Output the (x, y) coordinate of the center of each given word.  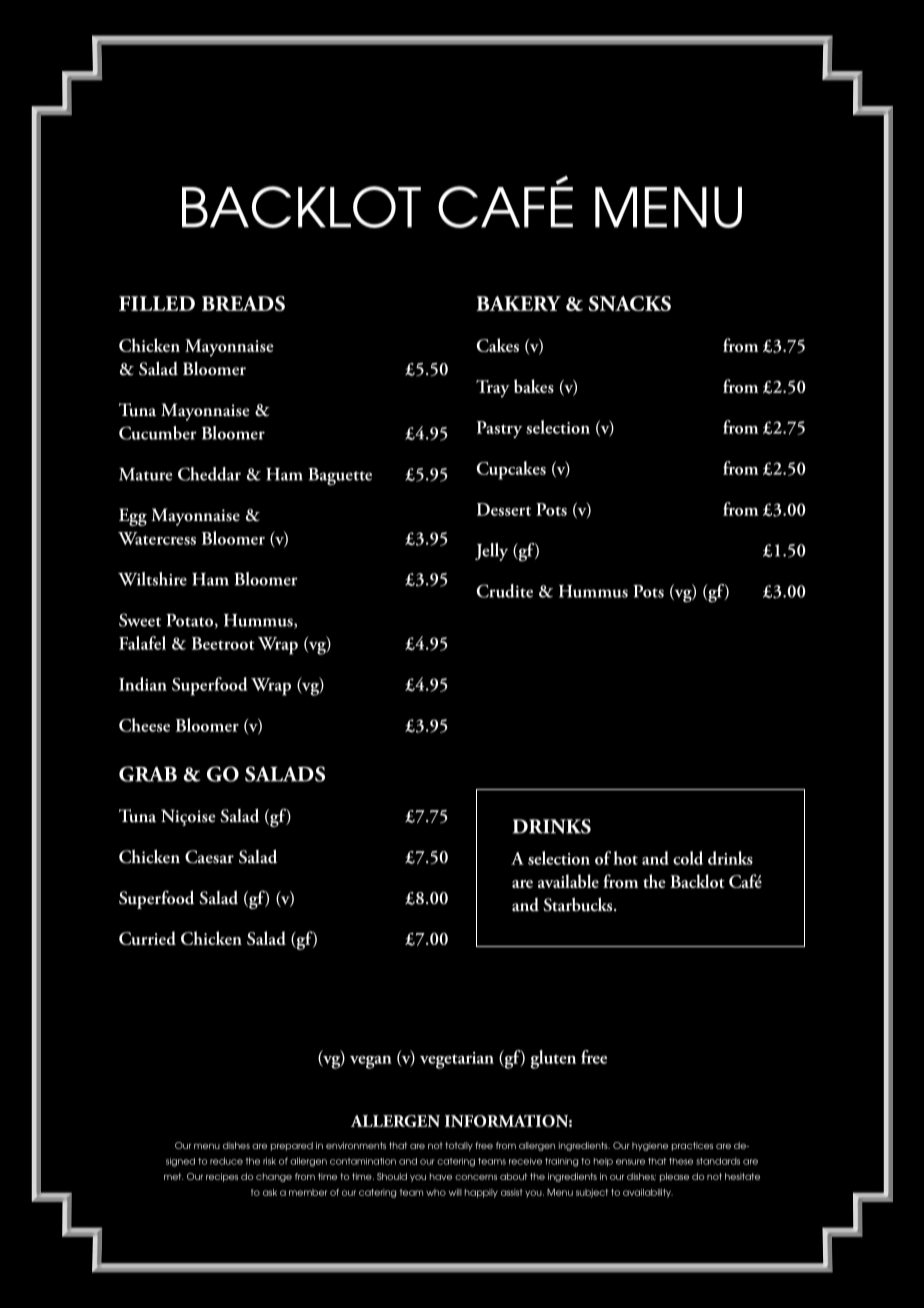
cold (688, 858)
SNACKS (630, 303)
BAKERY (518, 303)
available (568, 881)
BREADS (243, 303)
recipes (222, 1177)
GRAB (148, 774)
